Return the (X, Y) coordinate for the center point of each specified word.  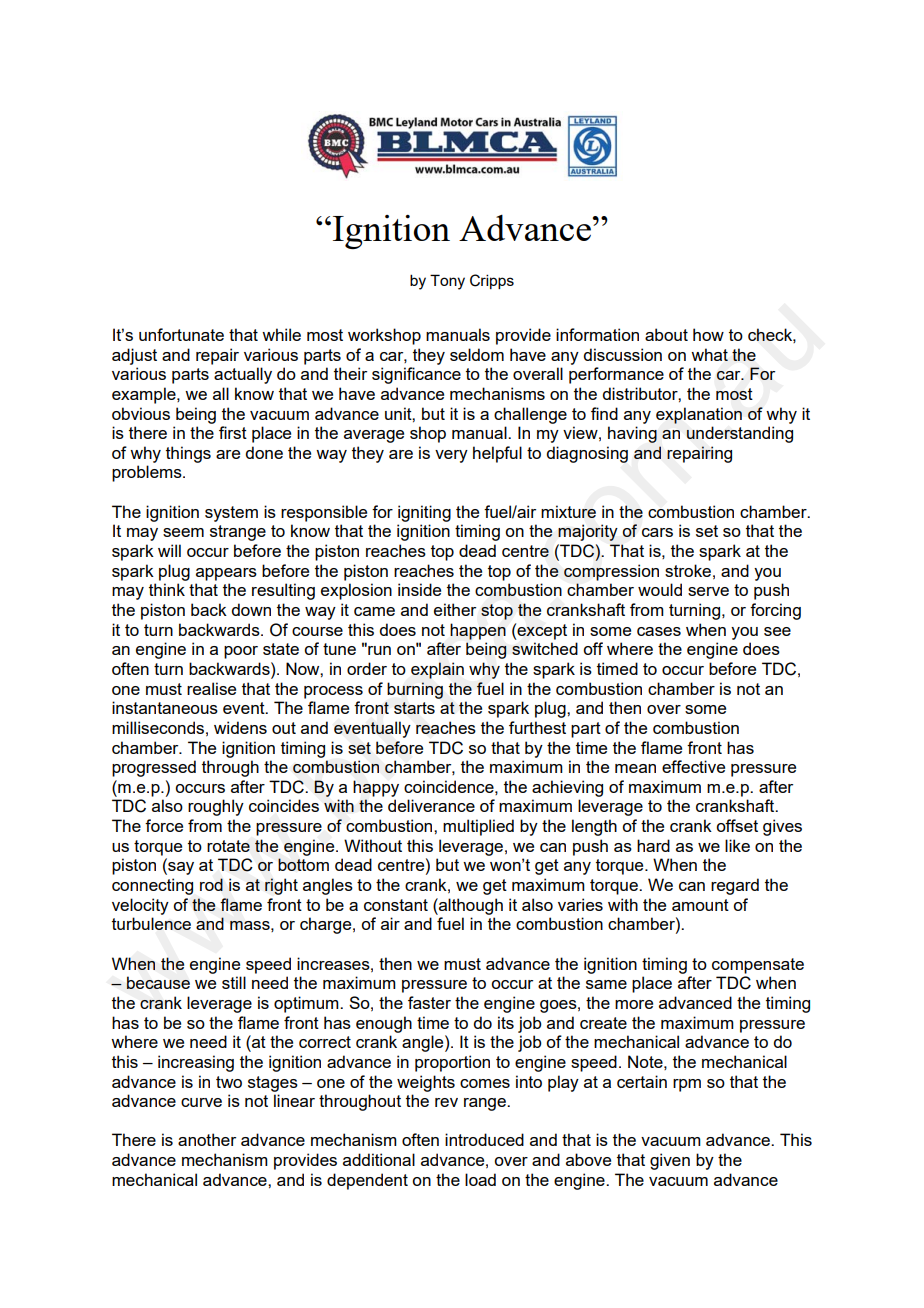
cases (659, 631)
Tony (447, 282)
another (207, 1139)
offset (737, 825)
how (708, 334)
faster (429, 1002)
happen (478, 631)
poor (241, 652)
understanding (740, 434)
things (188, 454)
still (234, 982)
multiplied (478, 827)
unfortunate (181, 334)
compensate (758, 966)
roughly (216, 807)
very (451, 456)
